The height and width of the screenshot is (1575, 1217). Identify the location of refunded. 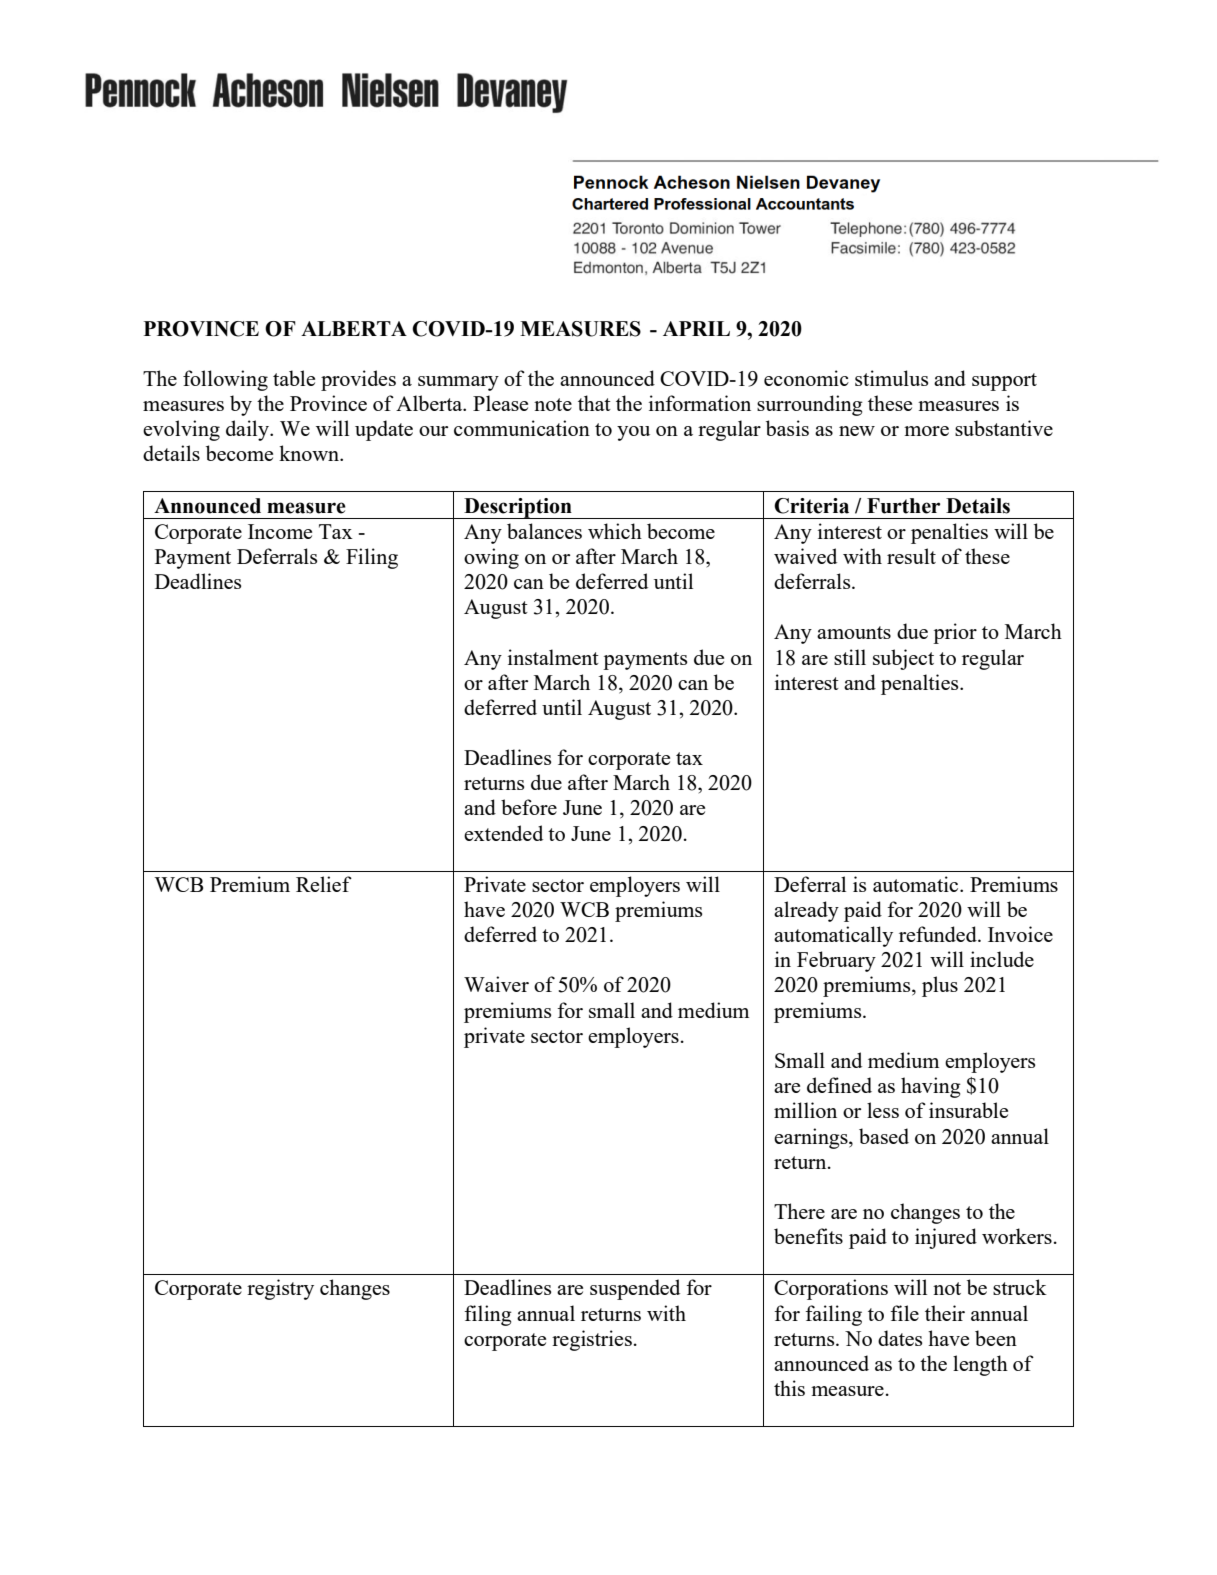
(939, 934).
